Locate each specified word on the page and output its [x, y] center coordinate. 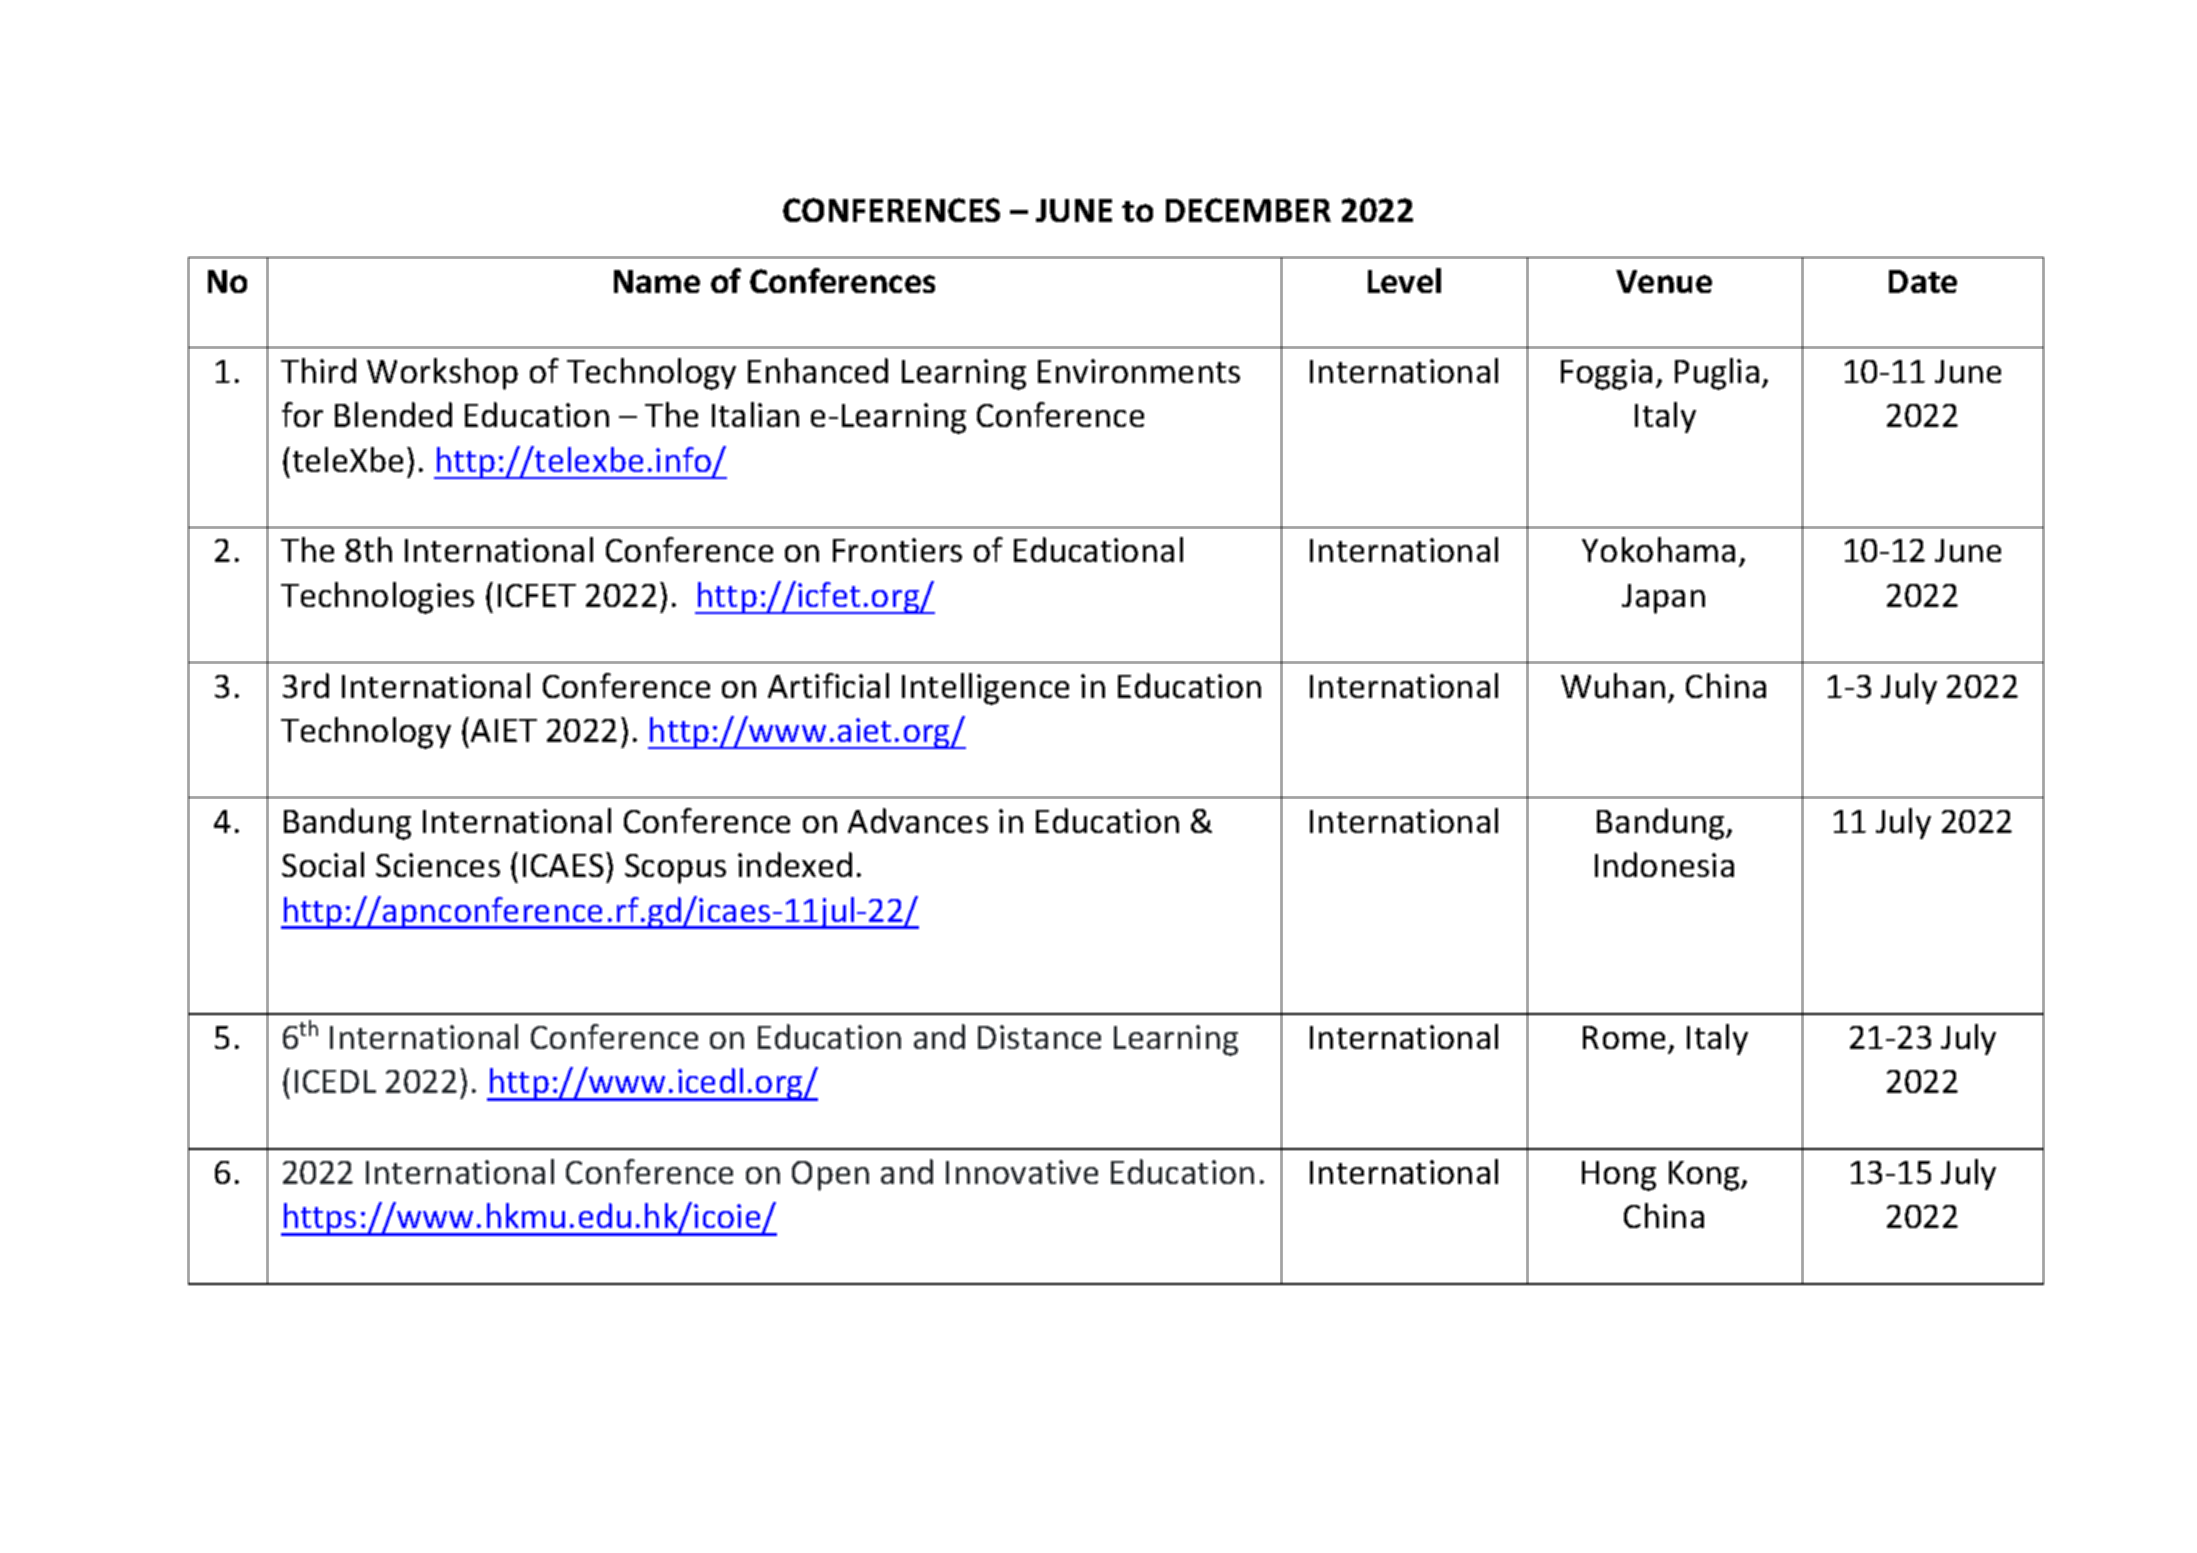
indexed [795, 864]
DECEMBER [1248, 210]
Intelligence [985, 689]
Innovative [1022, 1172]
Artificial [828, 685]
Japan [1663, 599]
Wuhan [1613, 685]
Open [830, 1176]
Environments [1139, 371]
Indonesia [1664, 864]
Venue [1664, 281]
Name [657, 281]
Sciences [438, 865]
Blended [393, 414]
